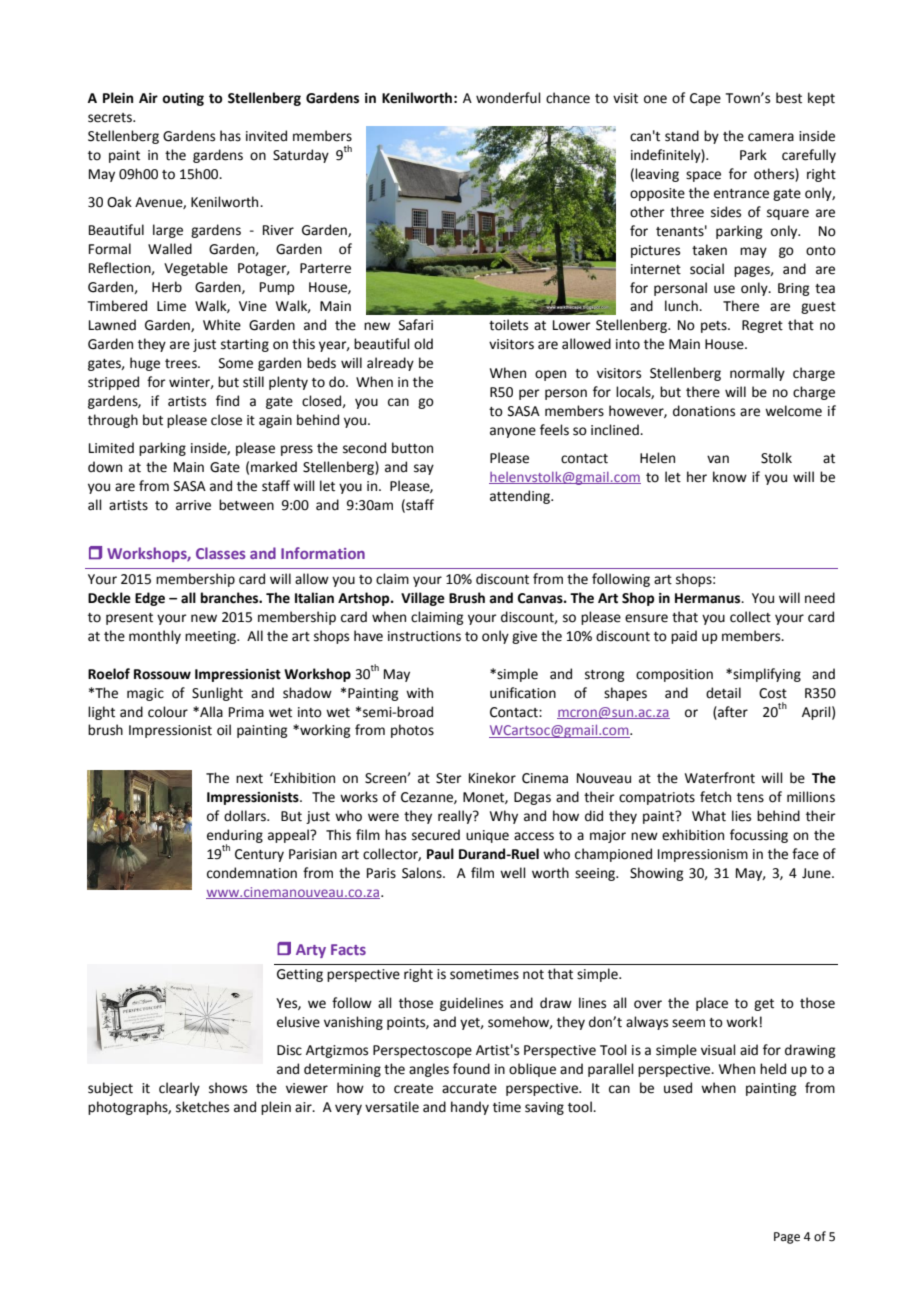  I want to click on toilets, so click(508, 325).
